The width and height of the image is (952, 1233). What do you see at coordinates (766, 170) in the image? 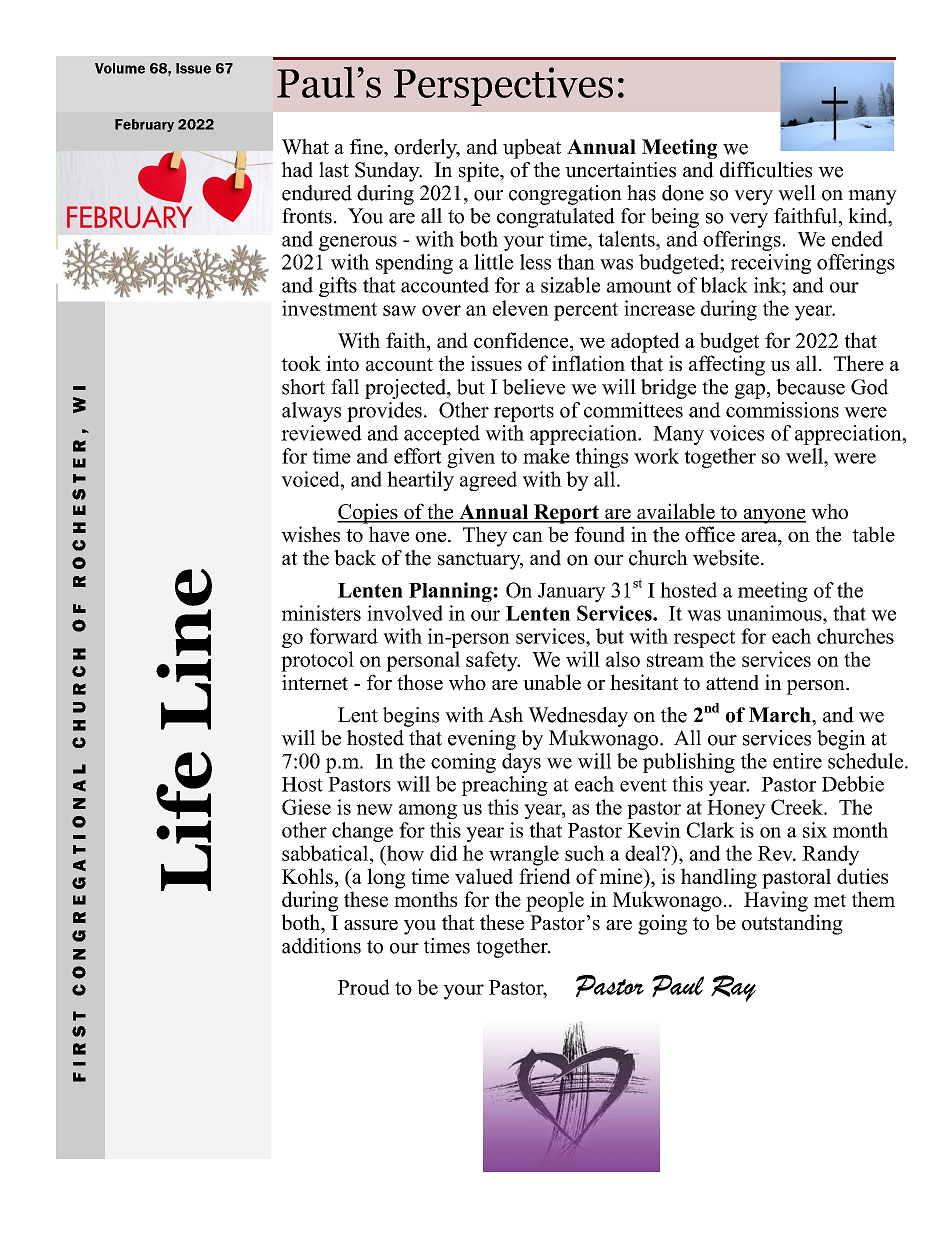
I see `difficulties` at bounding box center [766, 170].
